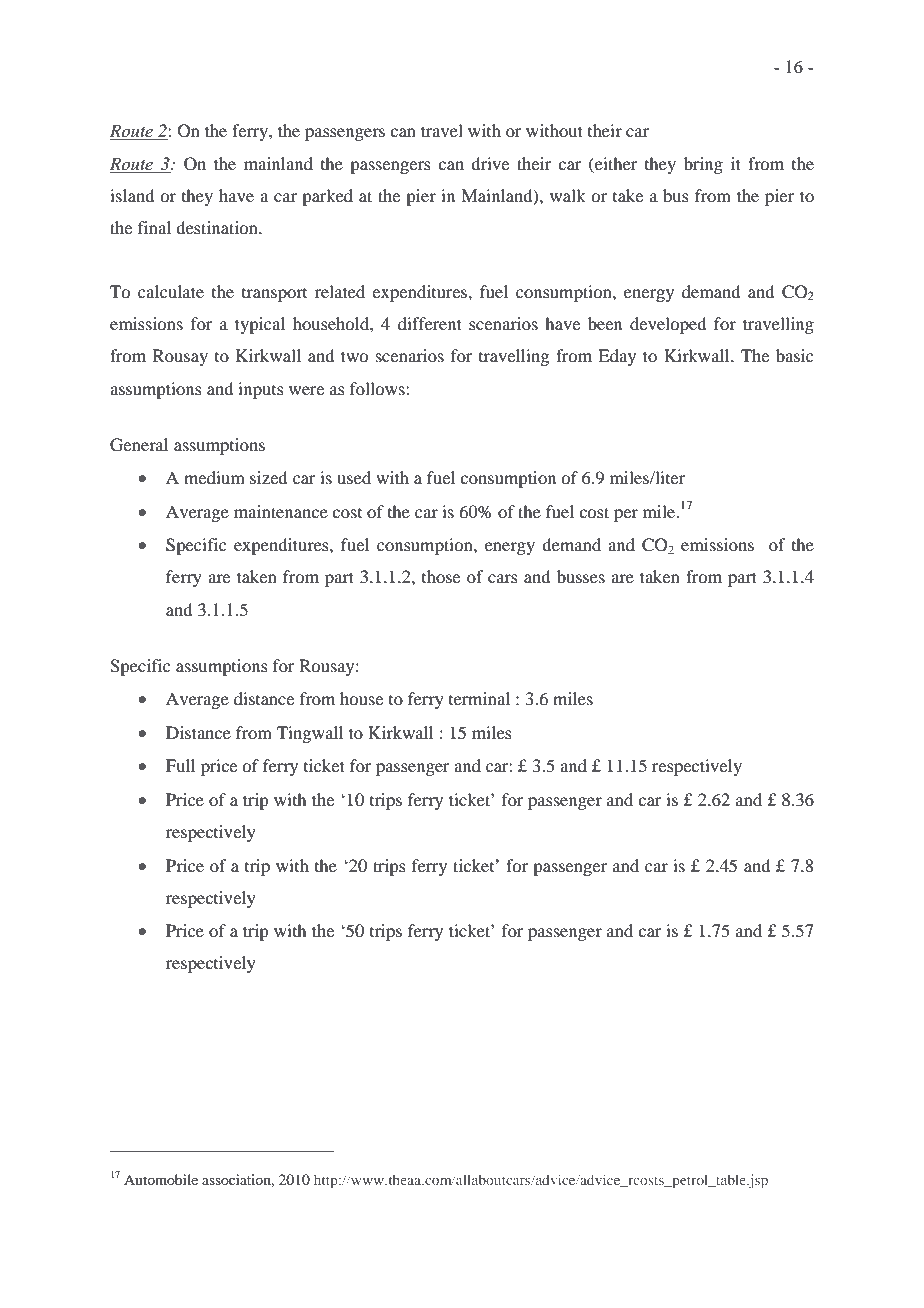 The height and width of the image is (1308, 924). Describe the element at coordinates (490, 163) in the image. I see `drive` at that location.
